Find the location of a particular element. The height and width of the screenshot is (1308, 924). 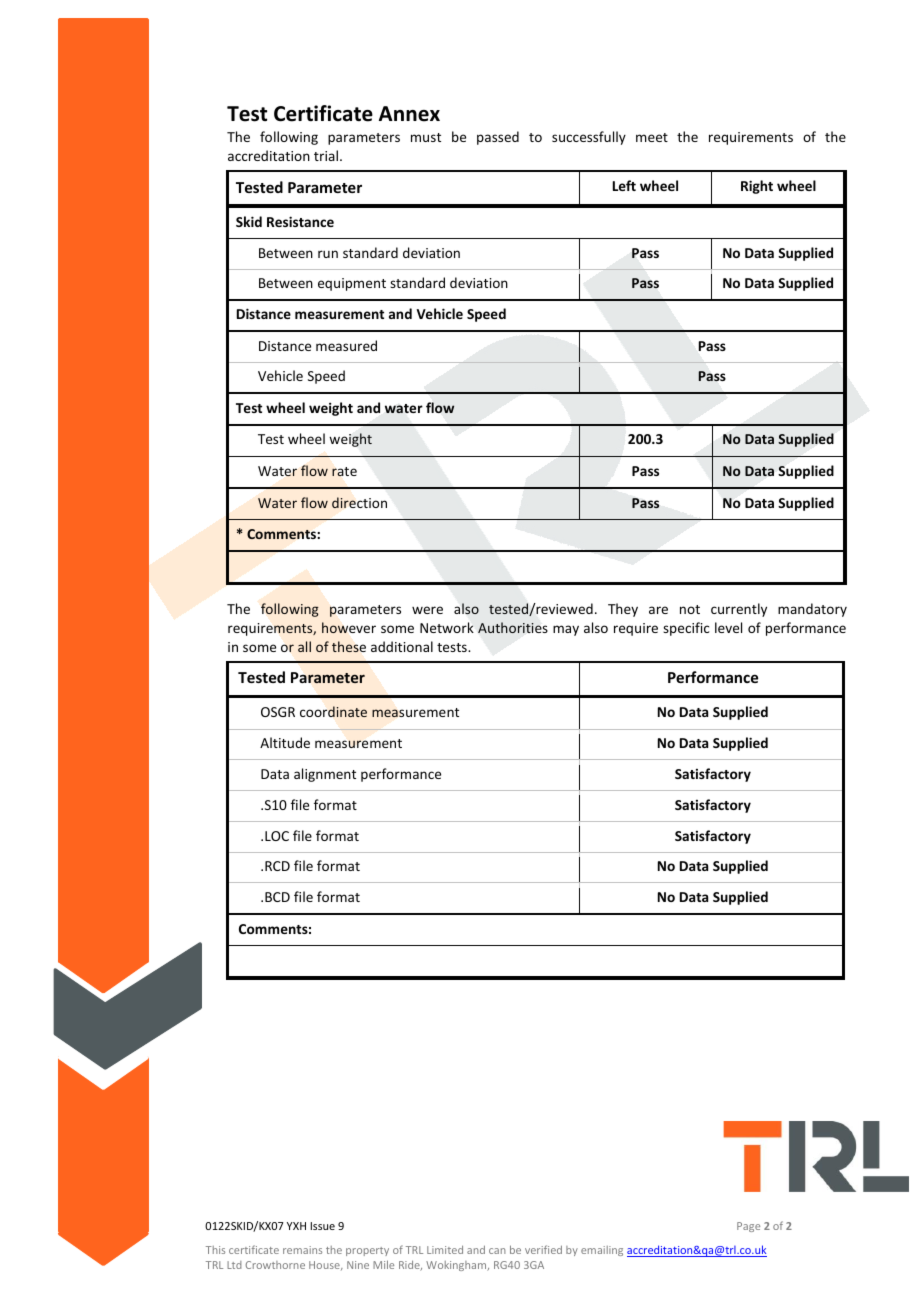

level is located at coordinates (728, 627).
